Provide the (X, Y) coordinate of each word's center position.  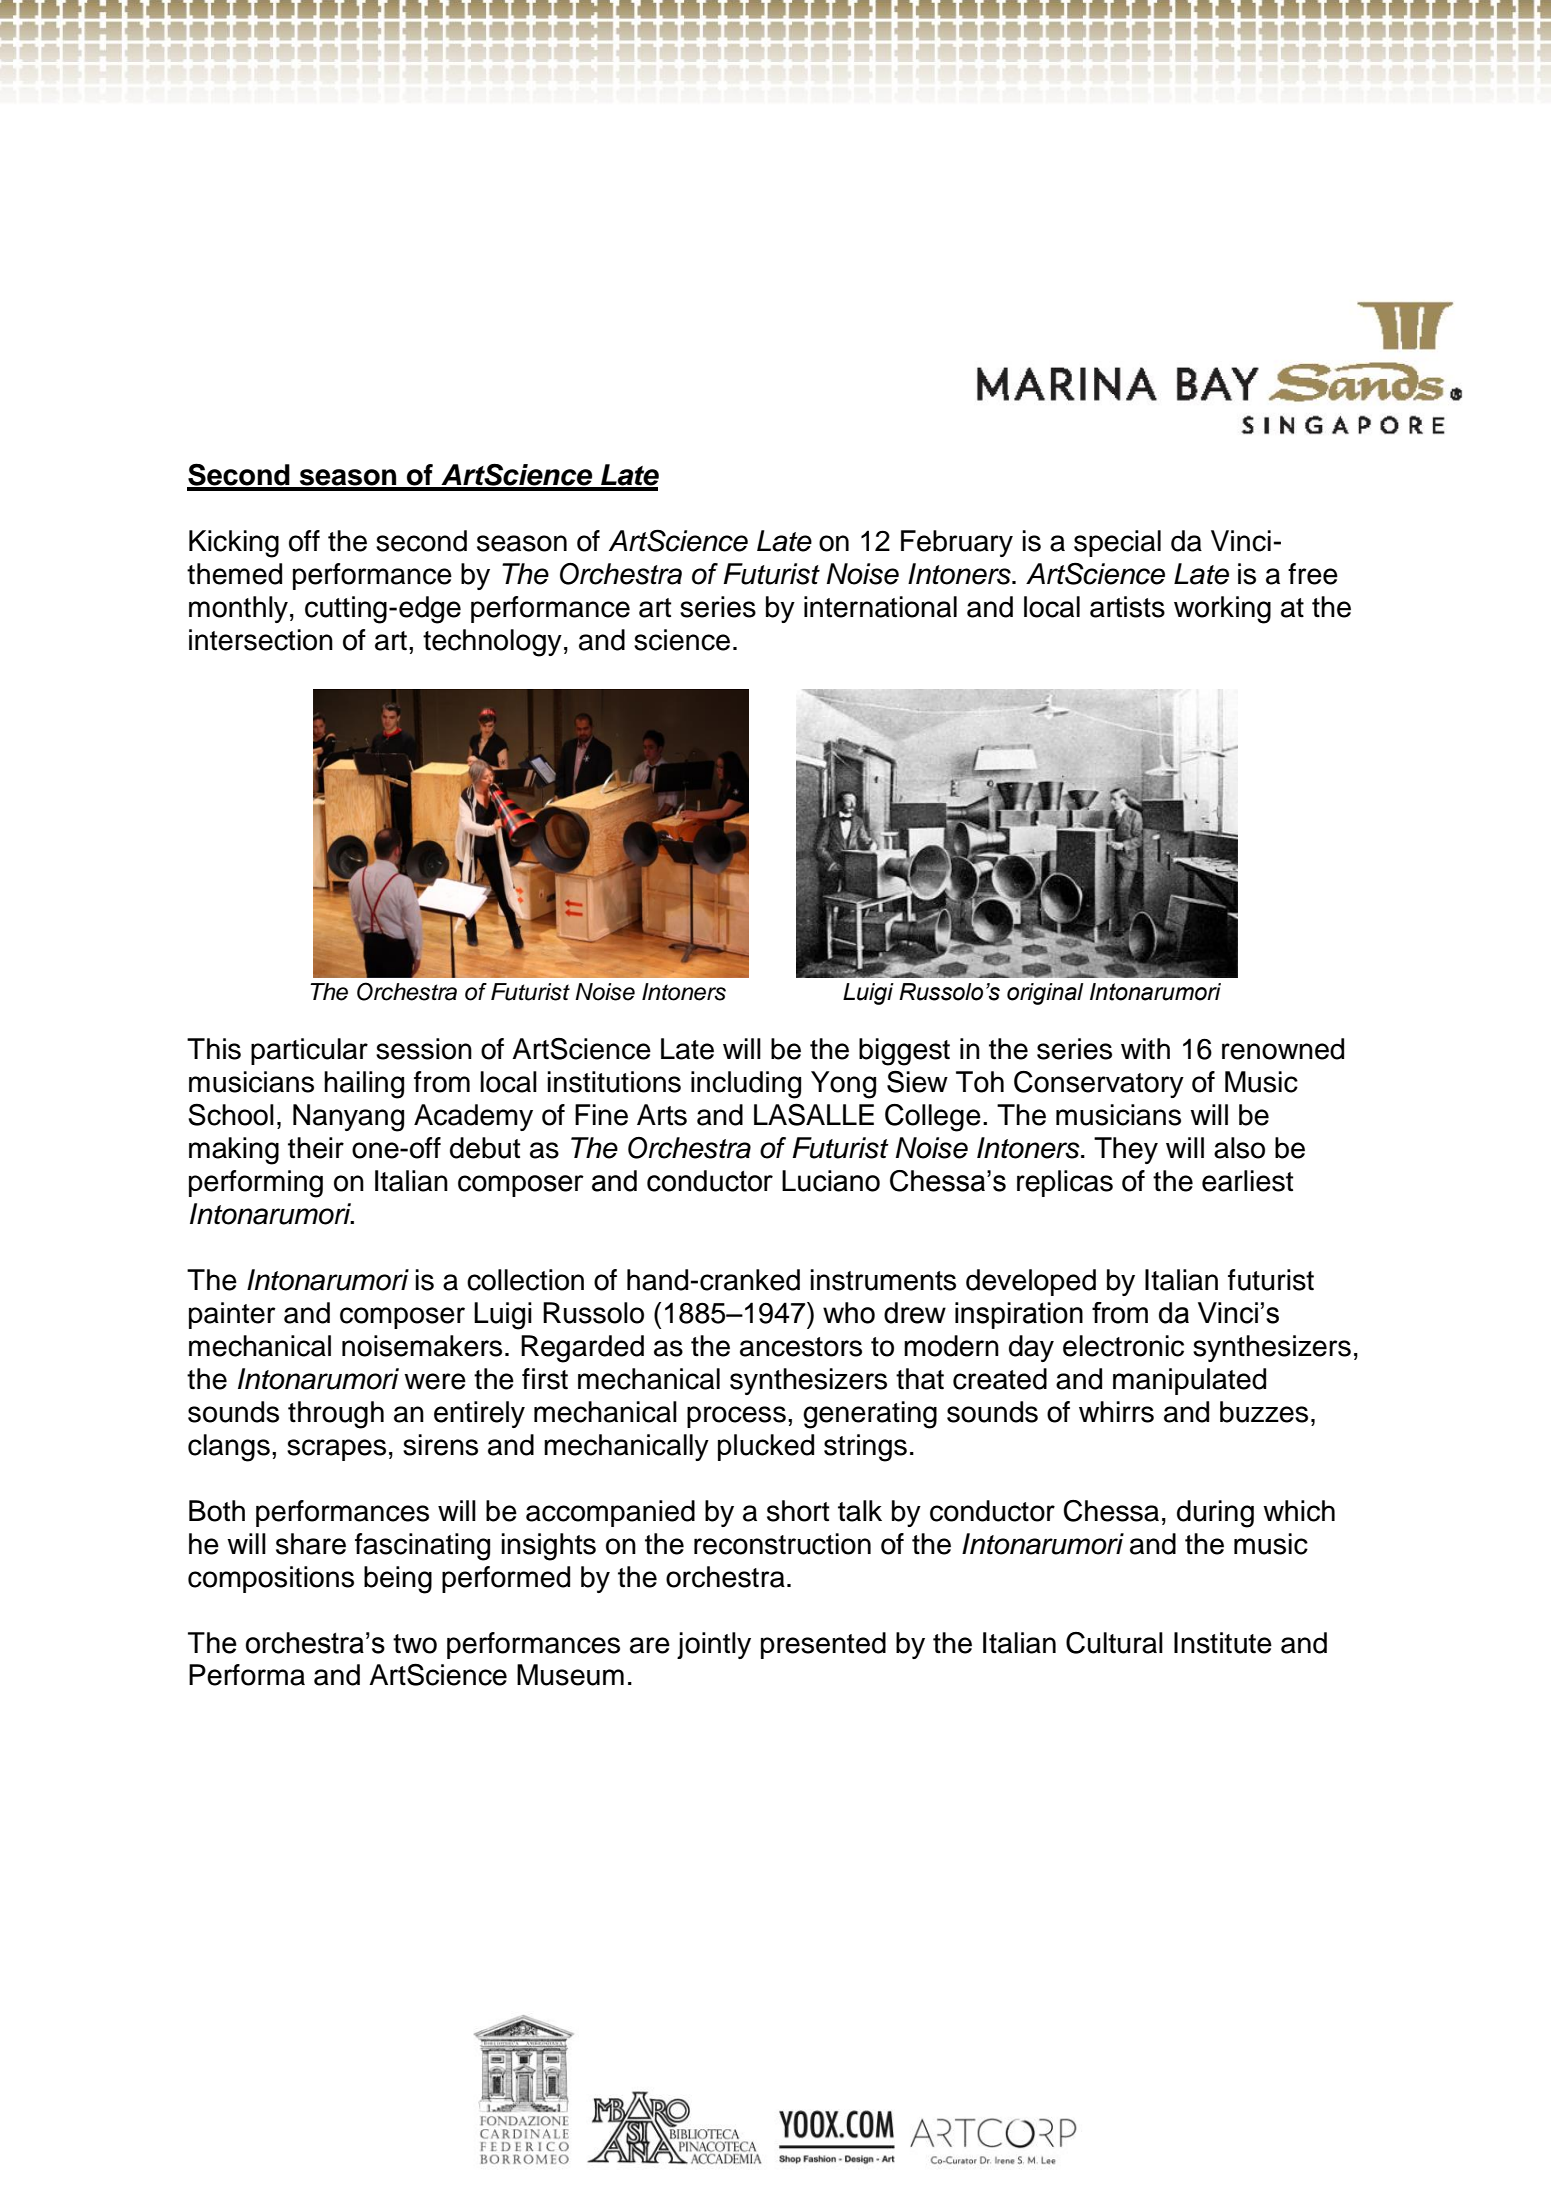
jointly (714, 1645)
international (880, 607)
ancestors (801, 1347)
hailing (364, 1085)
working (1222, 610)
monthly (238, 609)
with (1145, 1049)
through (336, 1415)
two (415, 1644)
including (746, 1085)
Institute (1223, 1643)
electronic (1123, 1346)
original (1045, 994)
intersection (261, 640)
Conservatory (1099, 1084)
